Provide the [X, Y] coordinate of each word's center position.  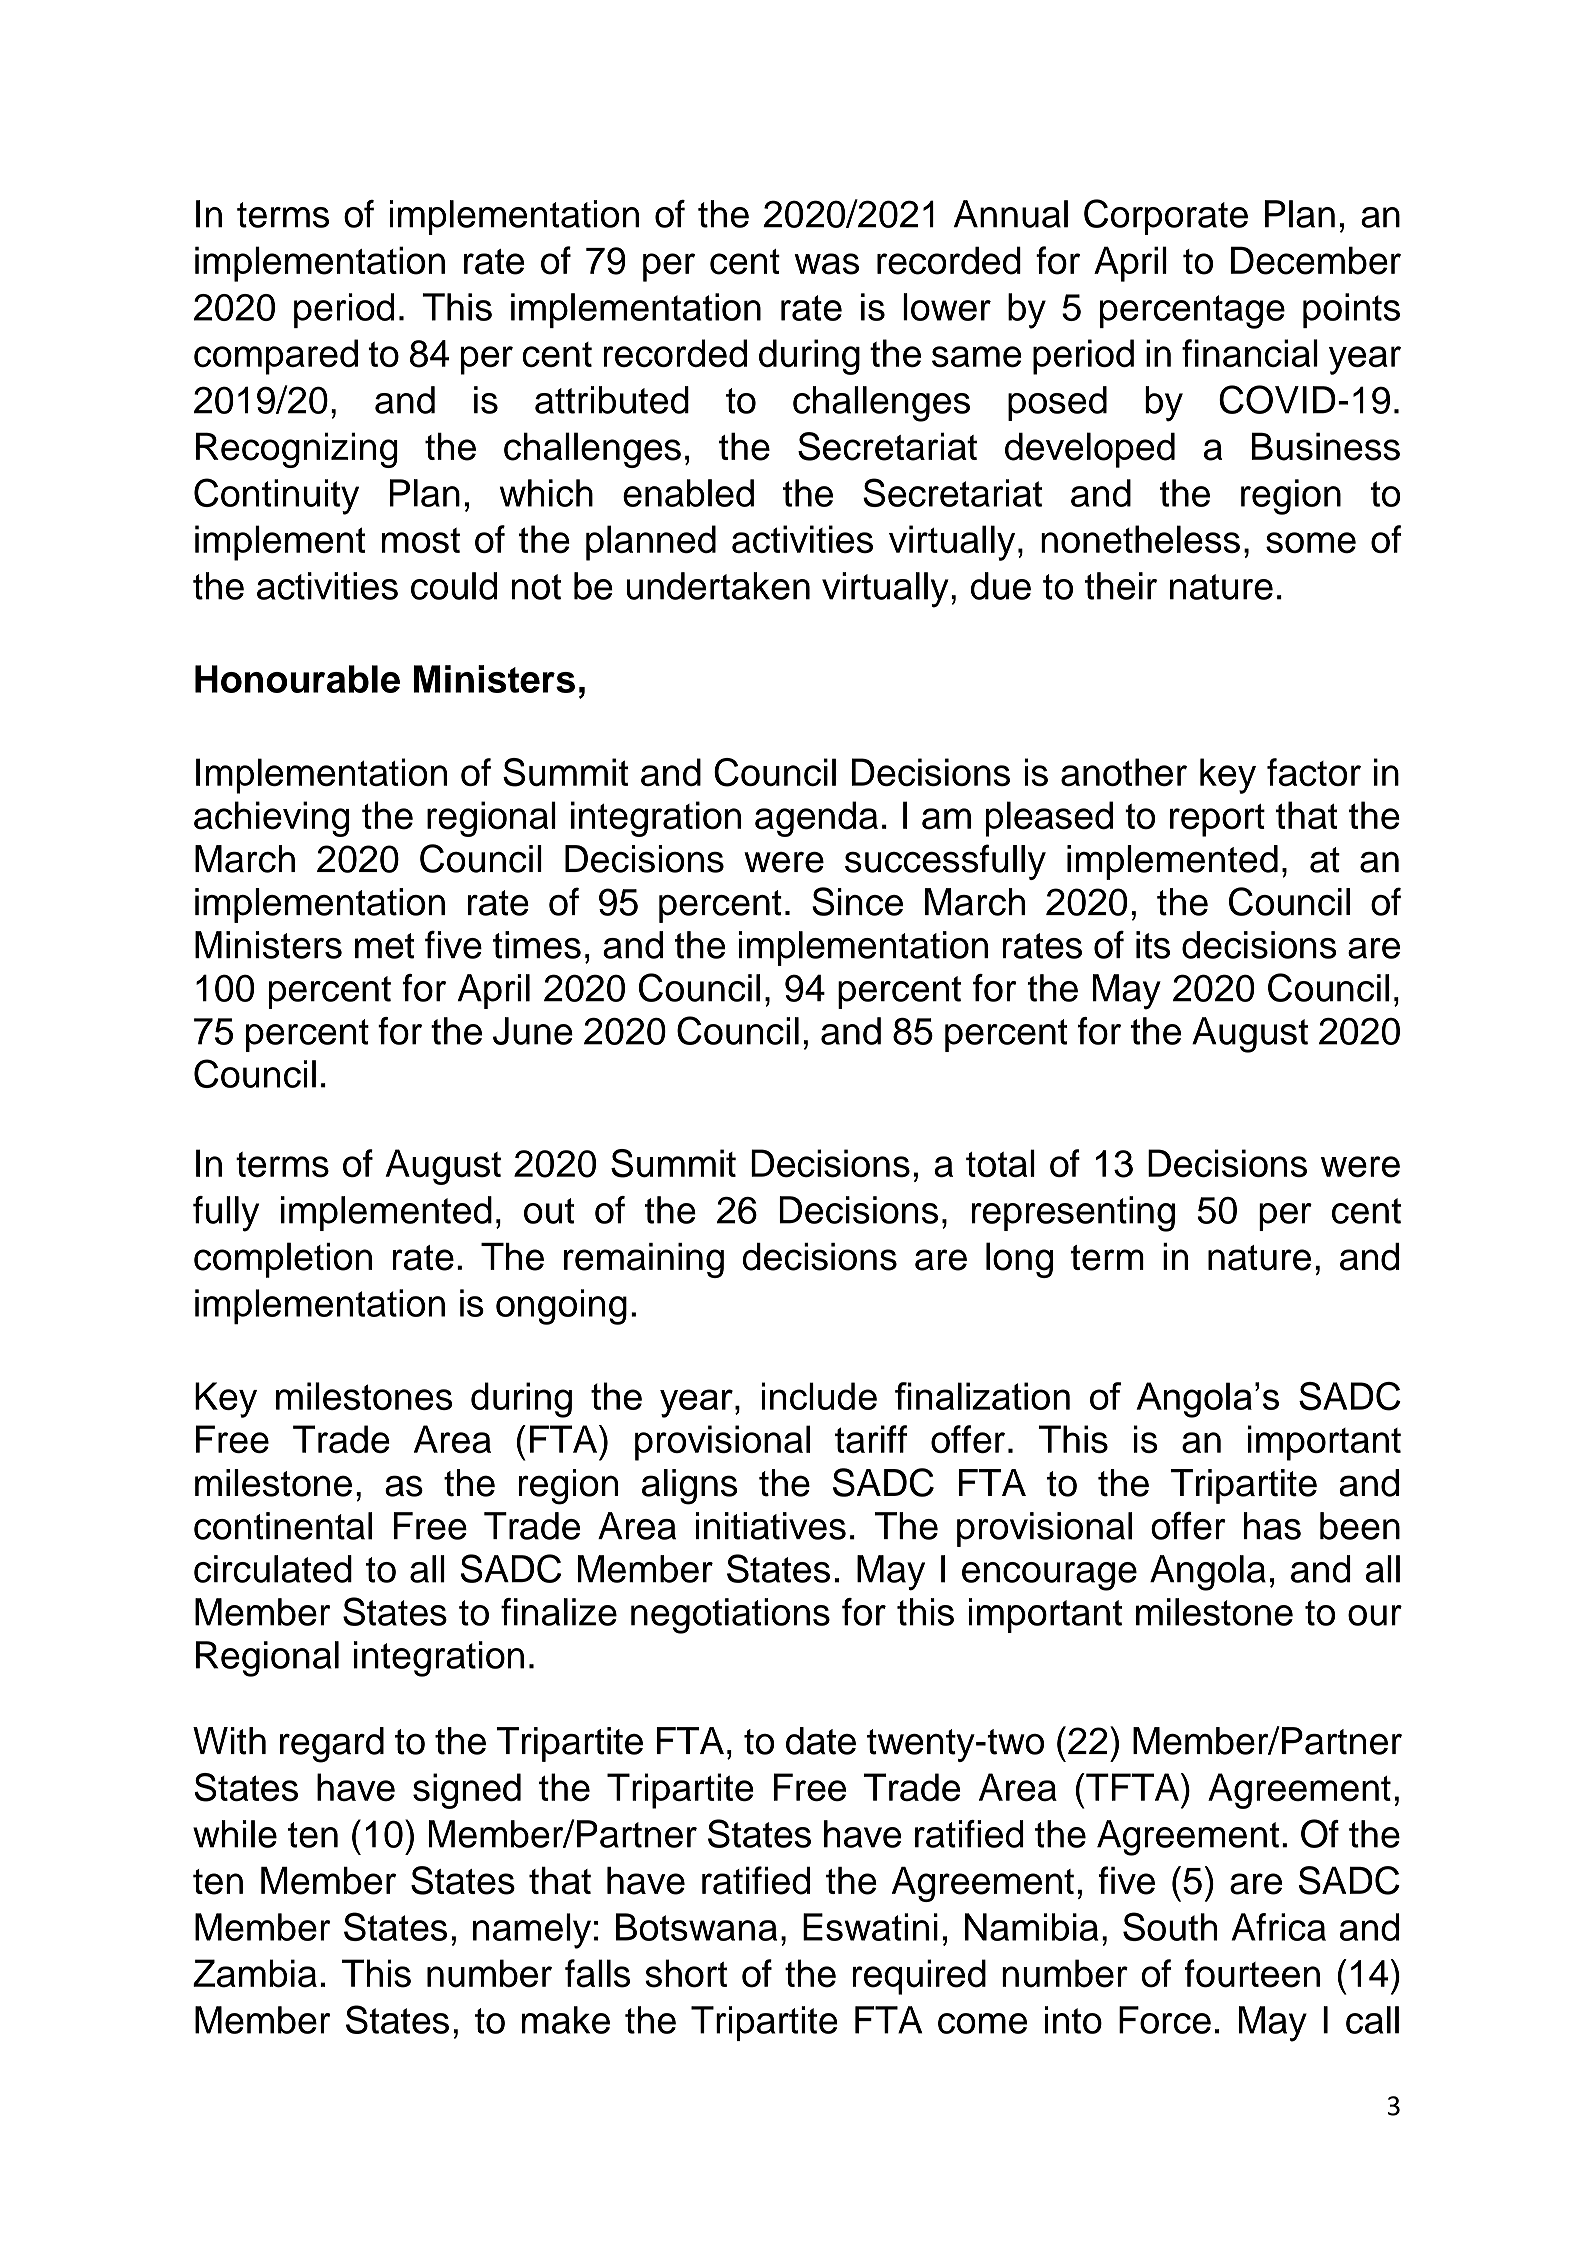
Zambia [255, 1973]
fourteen [1252, 1973]
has [1272, 1526]
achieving [271, 819]
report [1217, 820]
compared [276, 357]
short [686, 1973]
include [819, 1396]
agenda [816, 819]
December [1316, 260]
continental [283, 1526]
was [826, 264]
